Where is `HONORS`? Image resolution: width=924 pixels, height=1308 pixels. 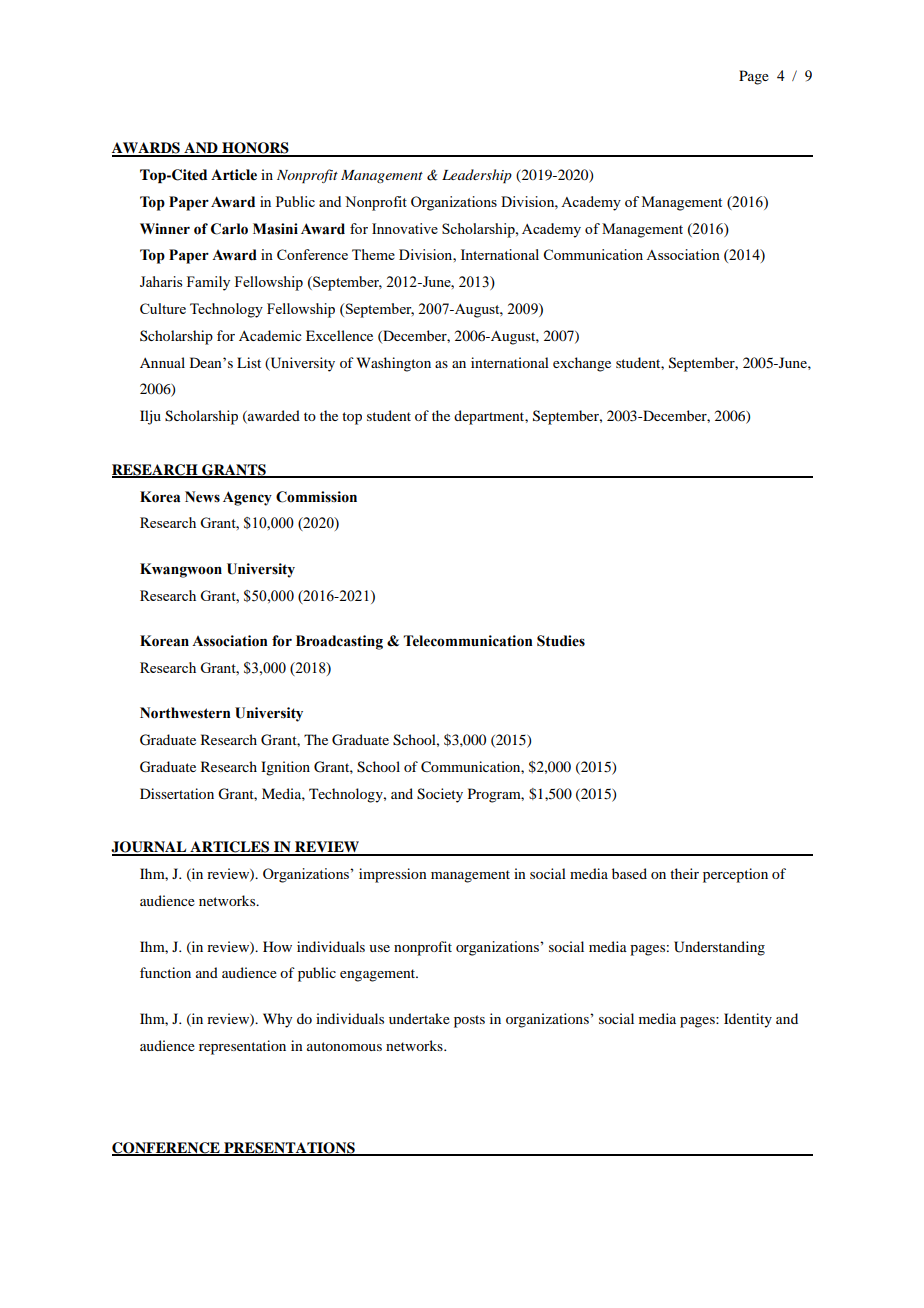 HONORS is located at coordinates (255, 149).
